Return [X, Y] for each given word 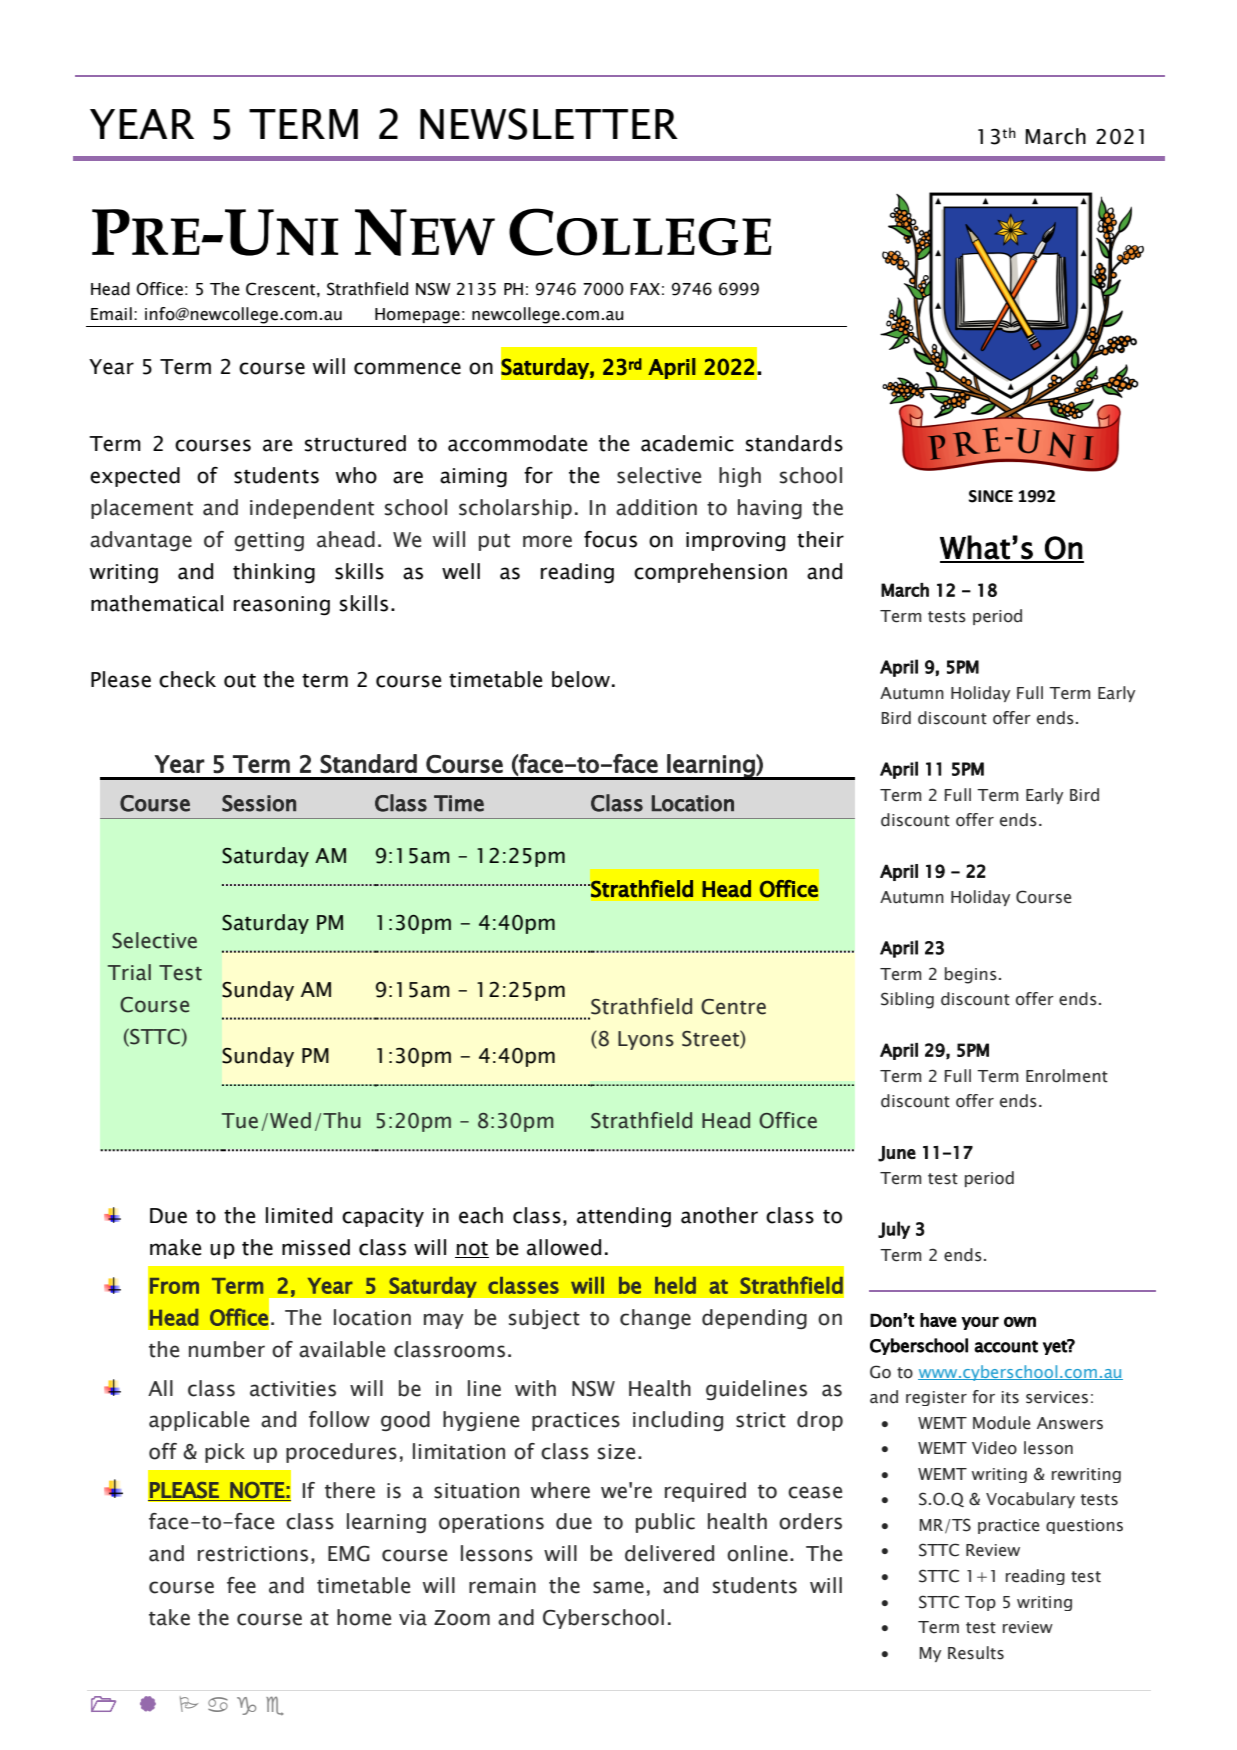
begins [971, 975]
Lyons [646, 1040]
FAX [645, 289]
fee [241, 1585]
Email [111, 314]
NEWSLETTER [549, 124]
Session [259, 803]
